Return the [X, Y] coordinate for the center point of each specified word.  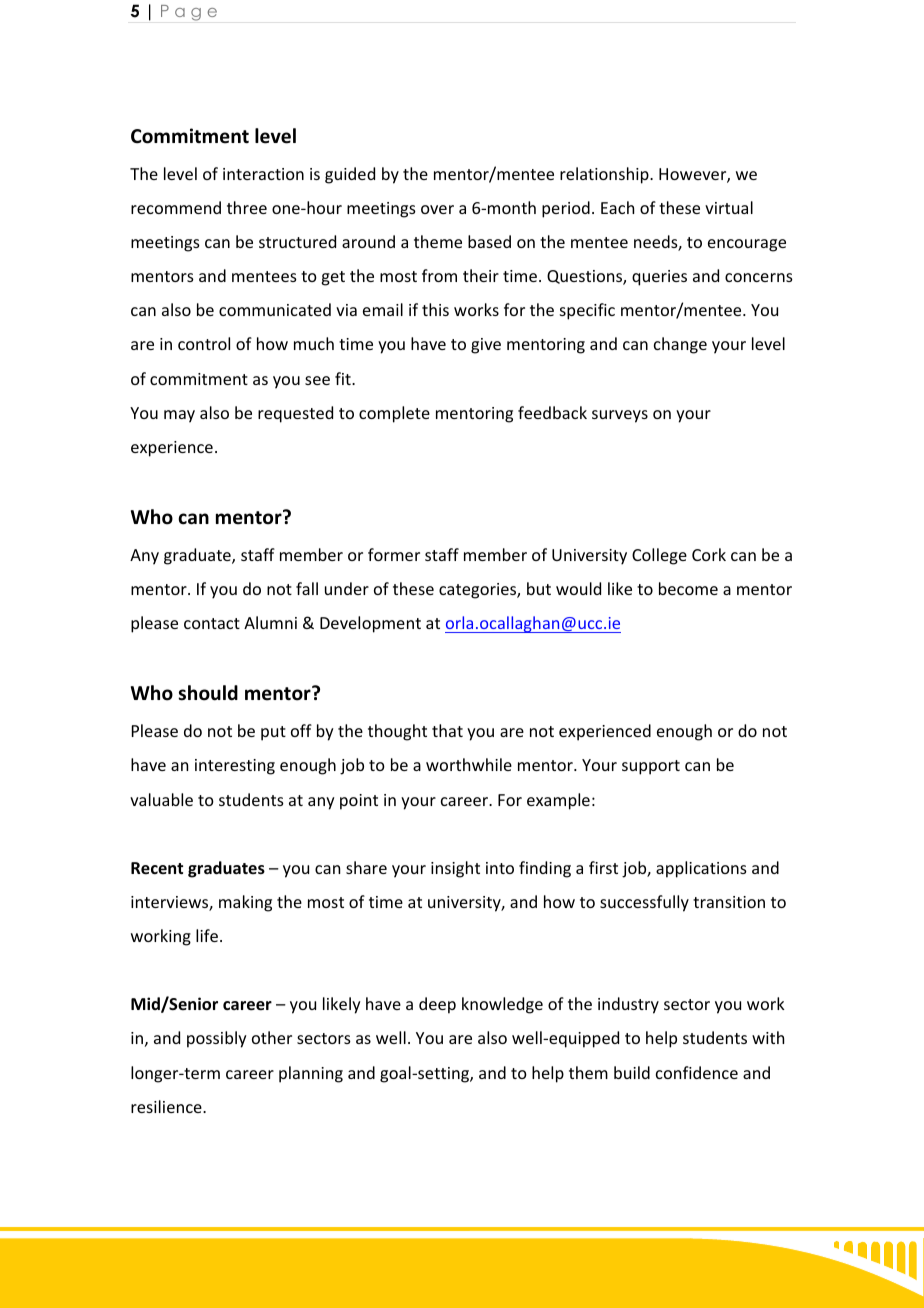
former [394, 554]
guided [350, 175]
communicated [275, 309]
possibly [217, 1039]
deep [437, 1005]
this [435, 309]
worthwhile [469, 764]
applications [701, 869]
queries [659, 278]
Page [189, 13]
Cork [709, 554]
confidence [697, 1072]
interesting [235, 767]
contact [212, 623]
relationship [605, 175]
